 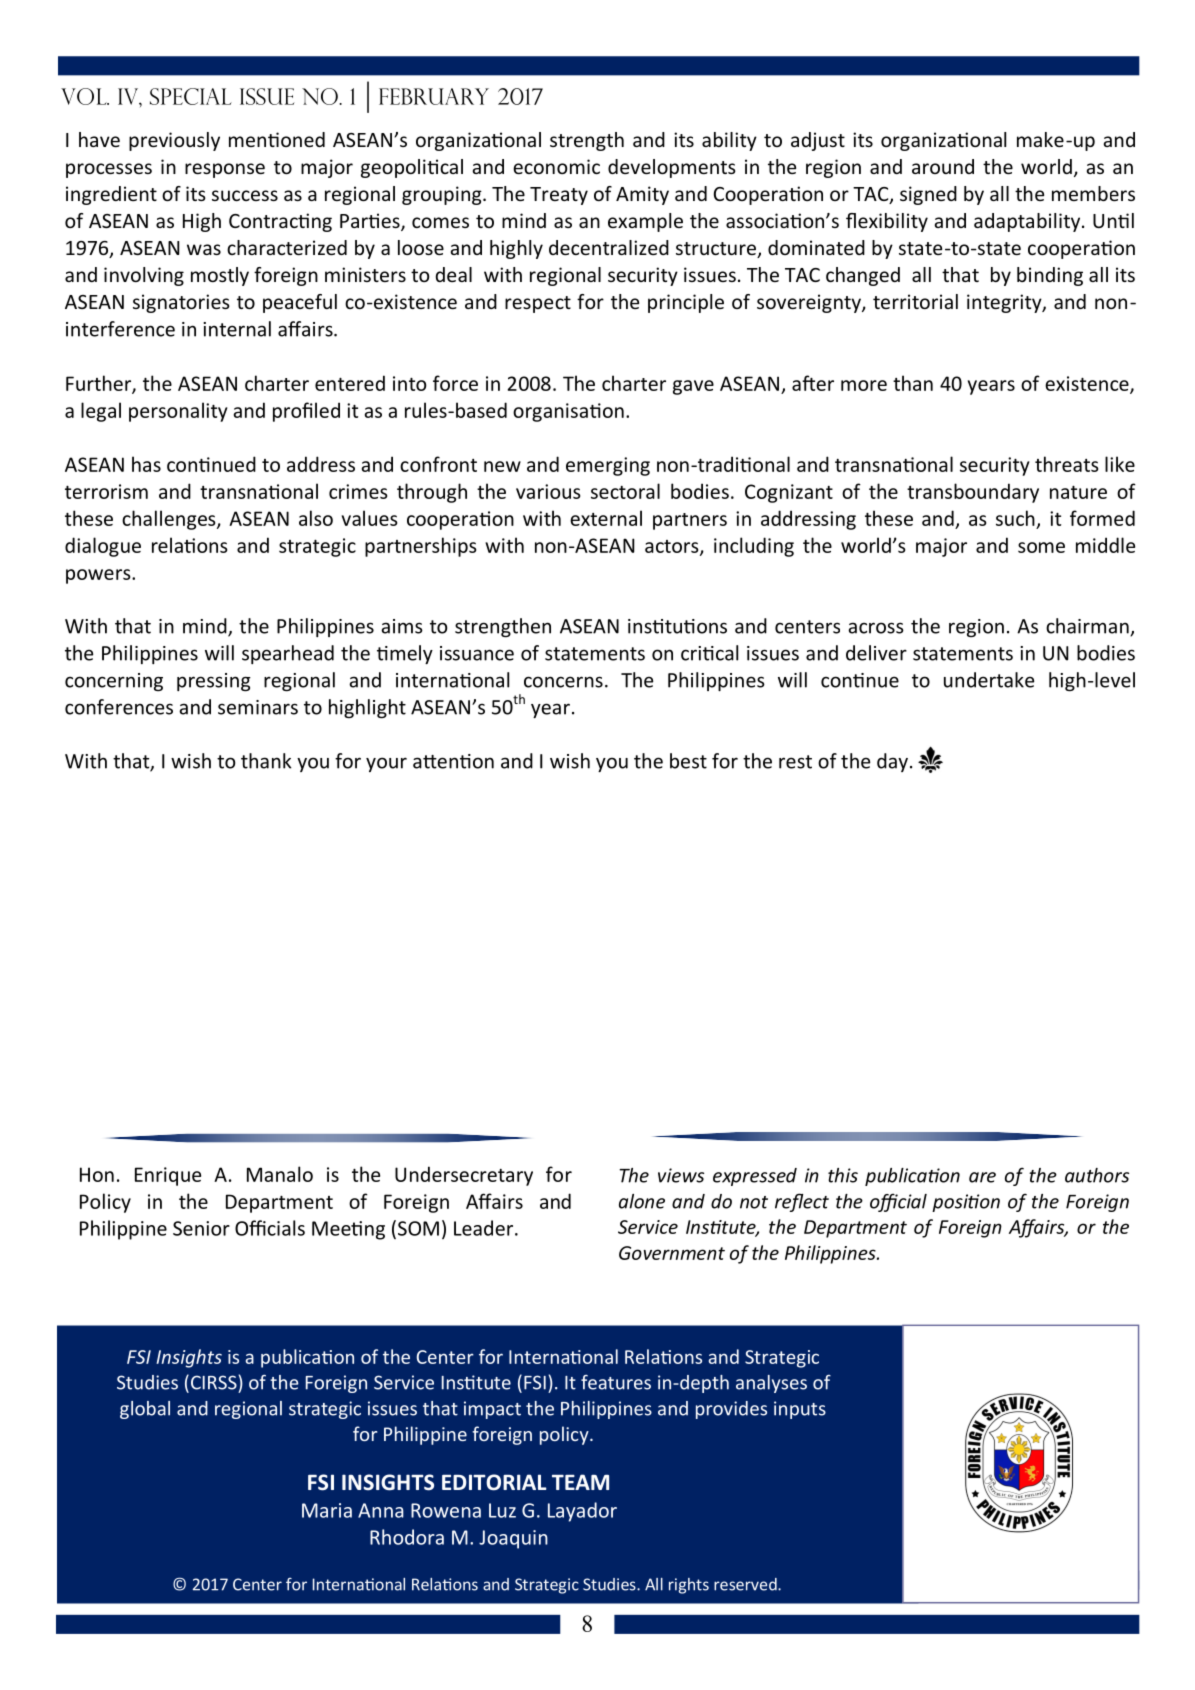 I want to click on reserved, so click(x=746, y=1584).
